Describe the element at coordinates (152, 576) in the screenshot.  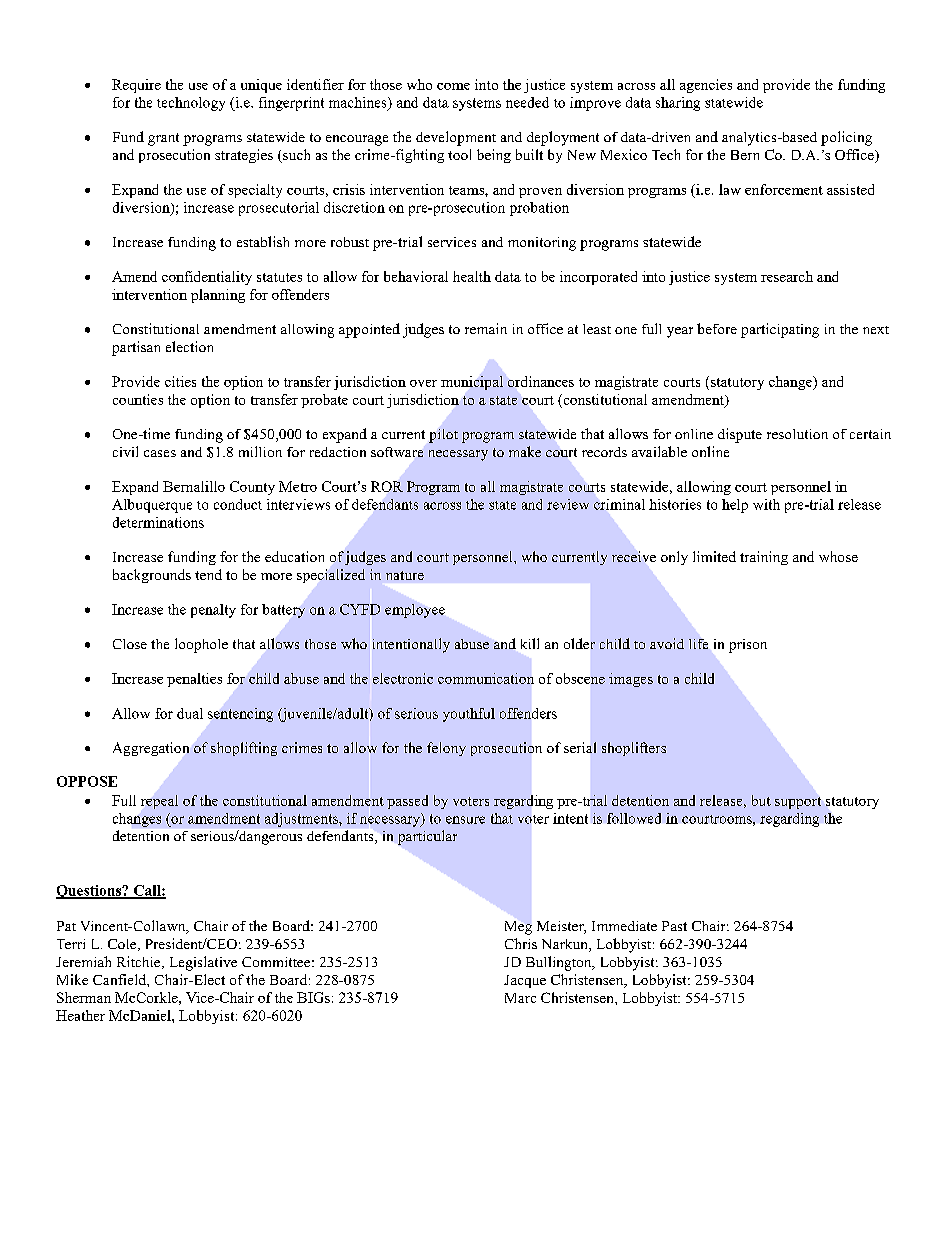
I see `backgrounds` at that location.
